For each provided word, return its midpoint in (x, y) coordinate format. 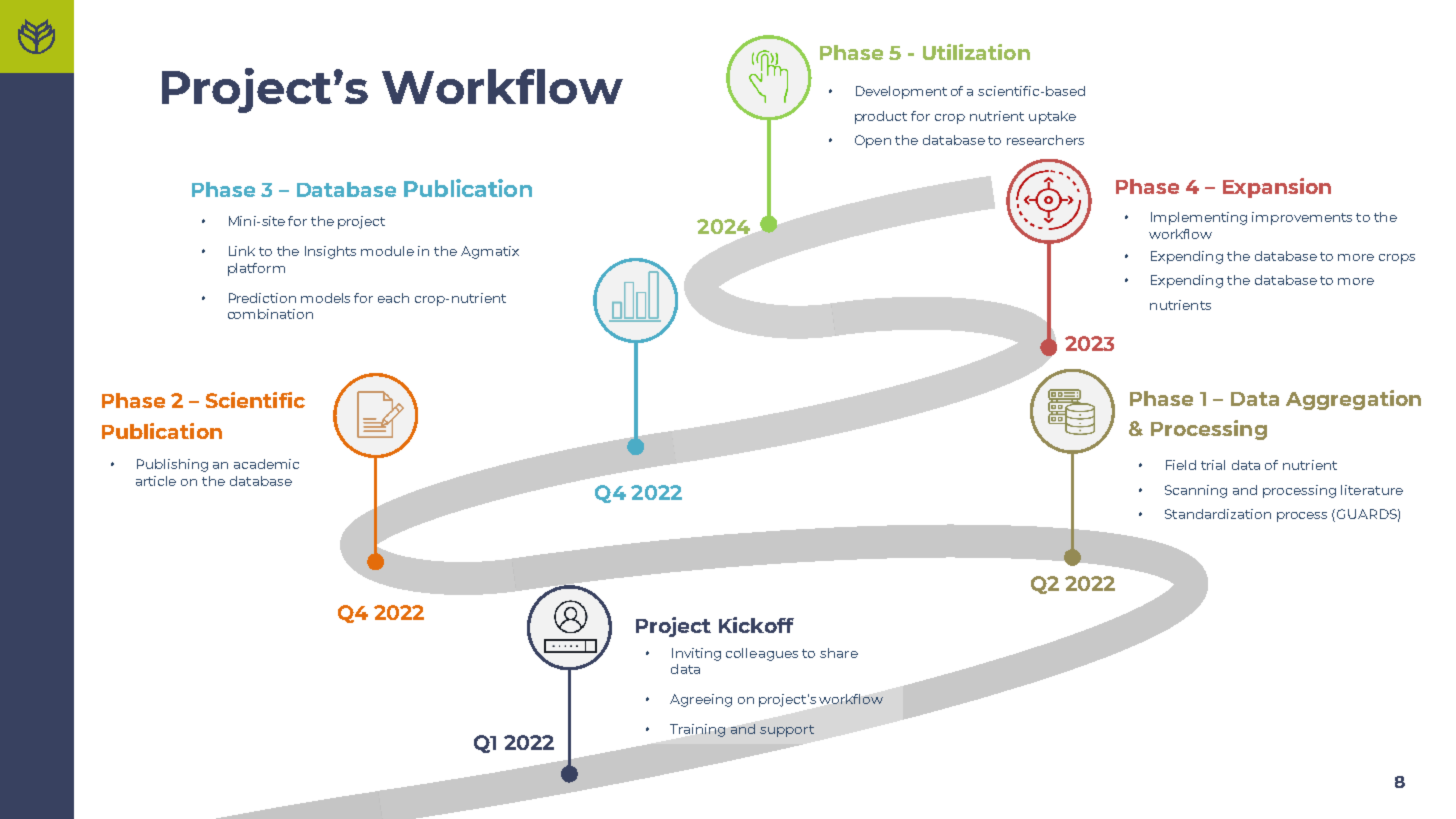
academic (266, 464)
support (787, 731)
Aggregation (1353, 400)
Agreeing (701, 700)
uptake (1052, 117)
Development (901, 92)
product (881, 117)
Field (1181, 465)
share (839, 653)
